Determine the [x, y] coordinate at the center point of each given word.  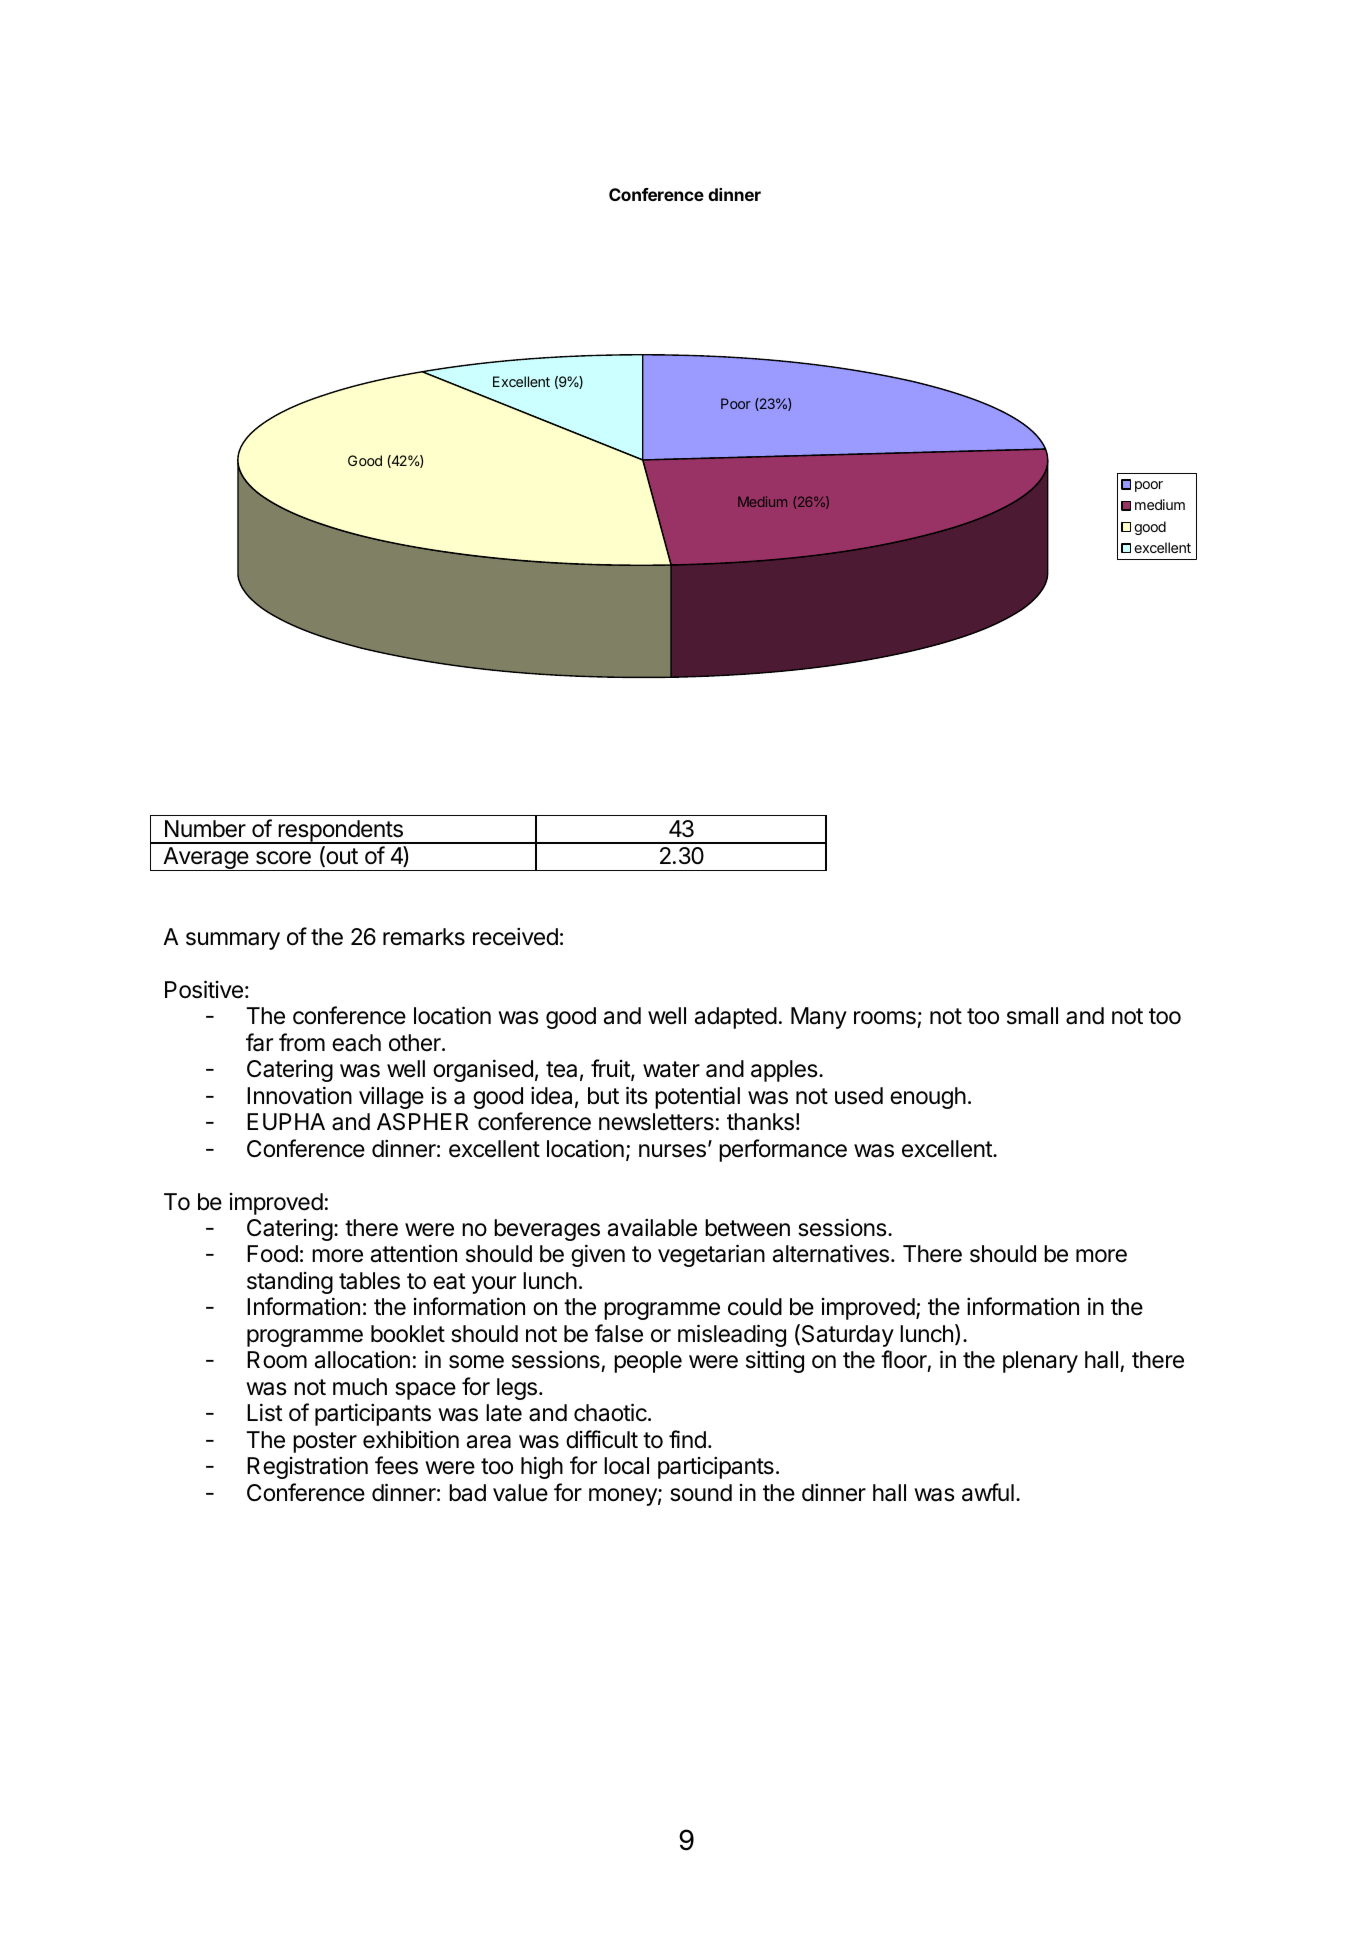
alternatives [831, 1253]
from [302, 1042]
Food [272, 1254]
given [598, 1255]
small [1032, 1016]
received [515, 936]
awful [988, 1492]
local [626, 1466]
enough [928, 1098]
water [671, 1069]
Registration [307, 1467]
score [283, 858]
